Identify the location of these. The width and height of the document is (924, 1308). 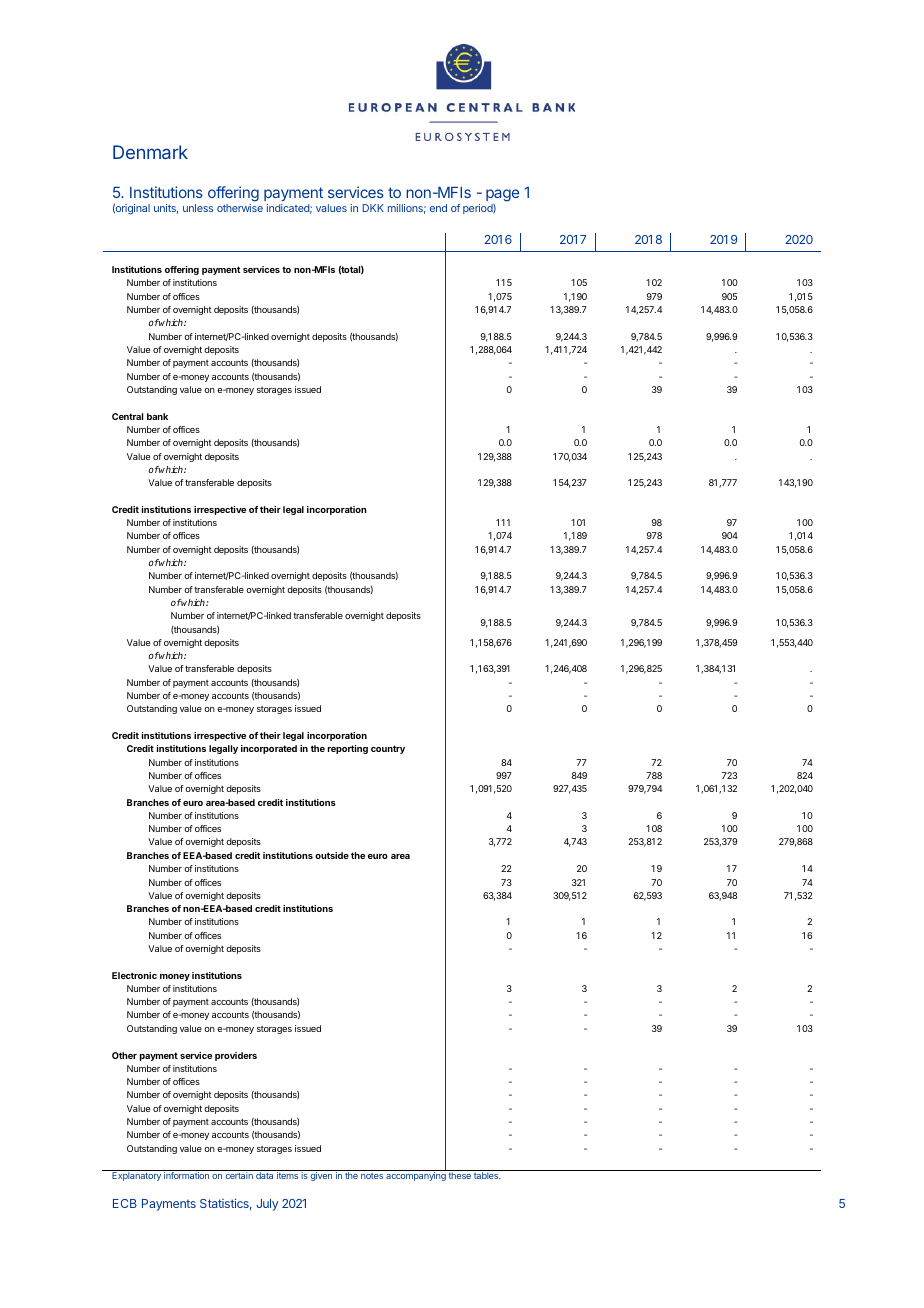
(460, 1175).
